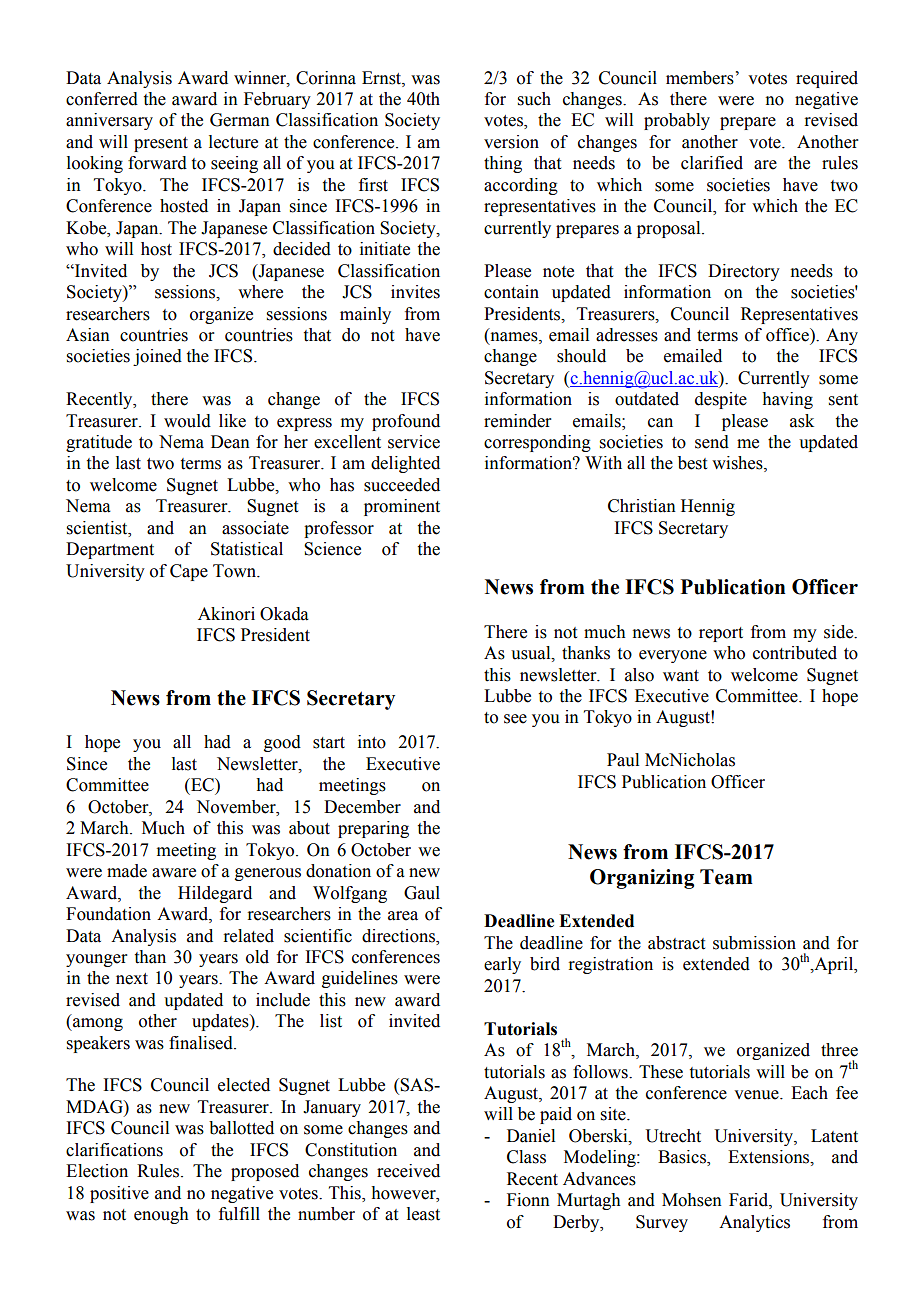  Describe the element at coordinates (700, 78) in the screenshot. I see `members` at that location.
